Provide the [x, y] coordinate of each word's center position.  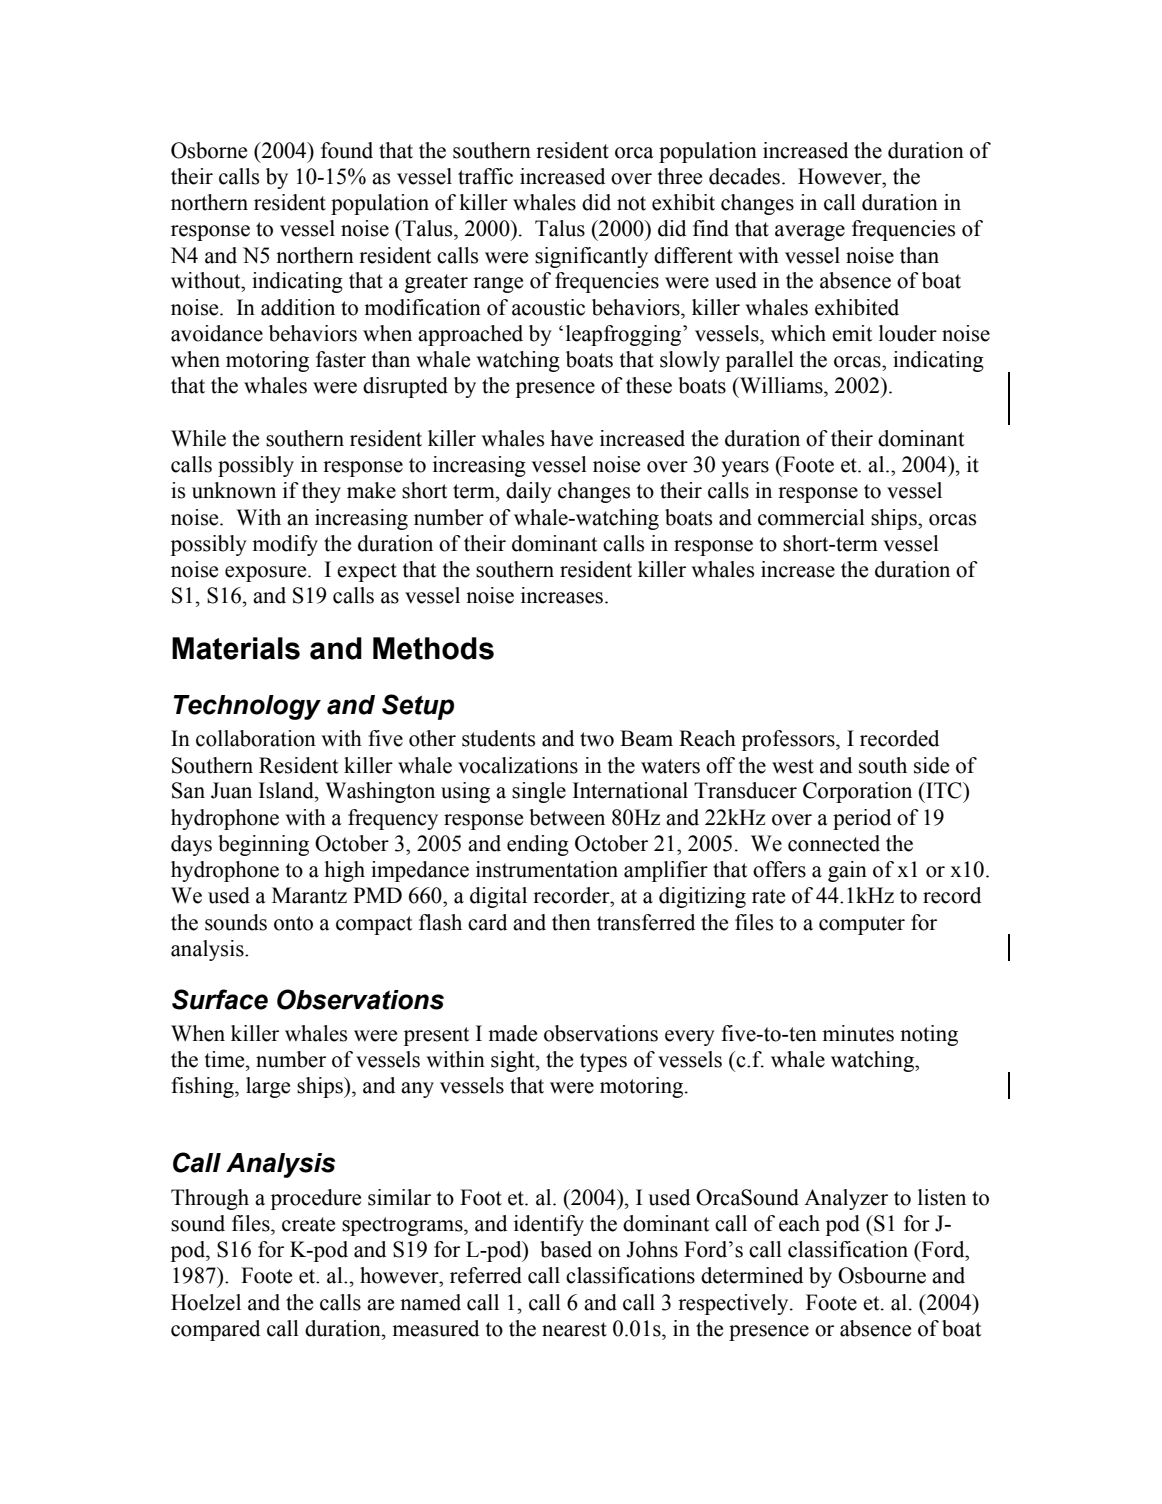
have [572, 438]
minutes [858, 1033]
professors [789, 740]
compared [215, 1330]
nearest [574, 1329]
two [597, 739]
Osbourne [882, 1275]
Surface [220, 999]
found [347, 150]
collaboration [256, 738]
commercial [811, 517]
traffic [485, 176]
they [321, 492]
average [810, 233]
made [512, 1033]
